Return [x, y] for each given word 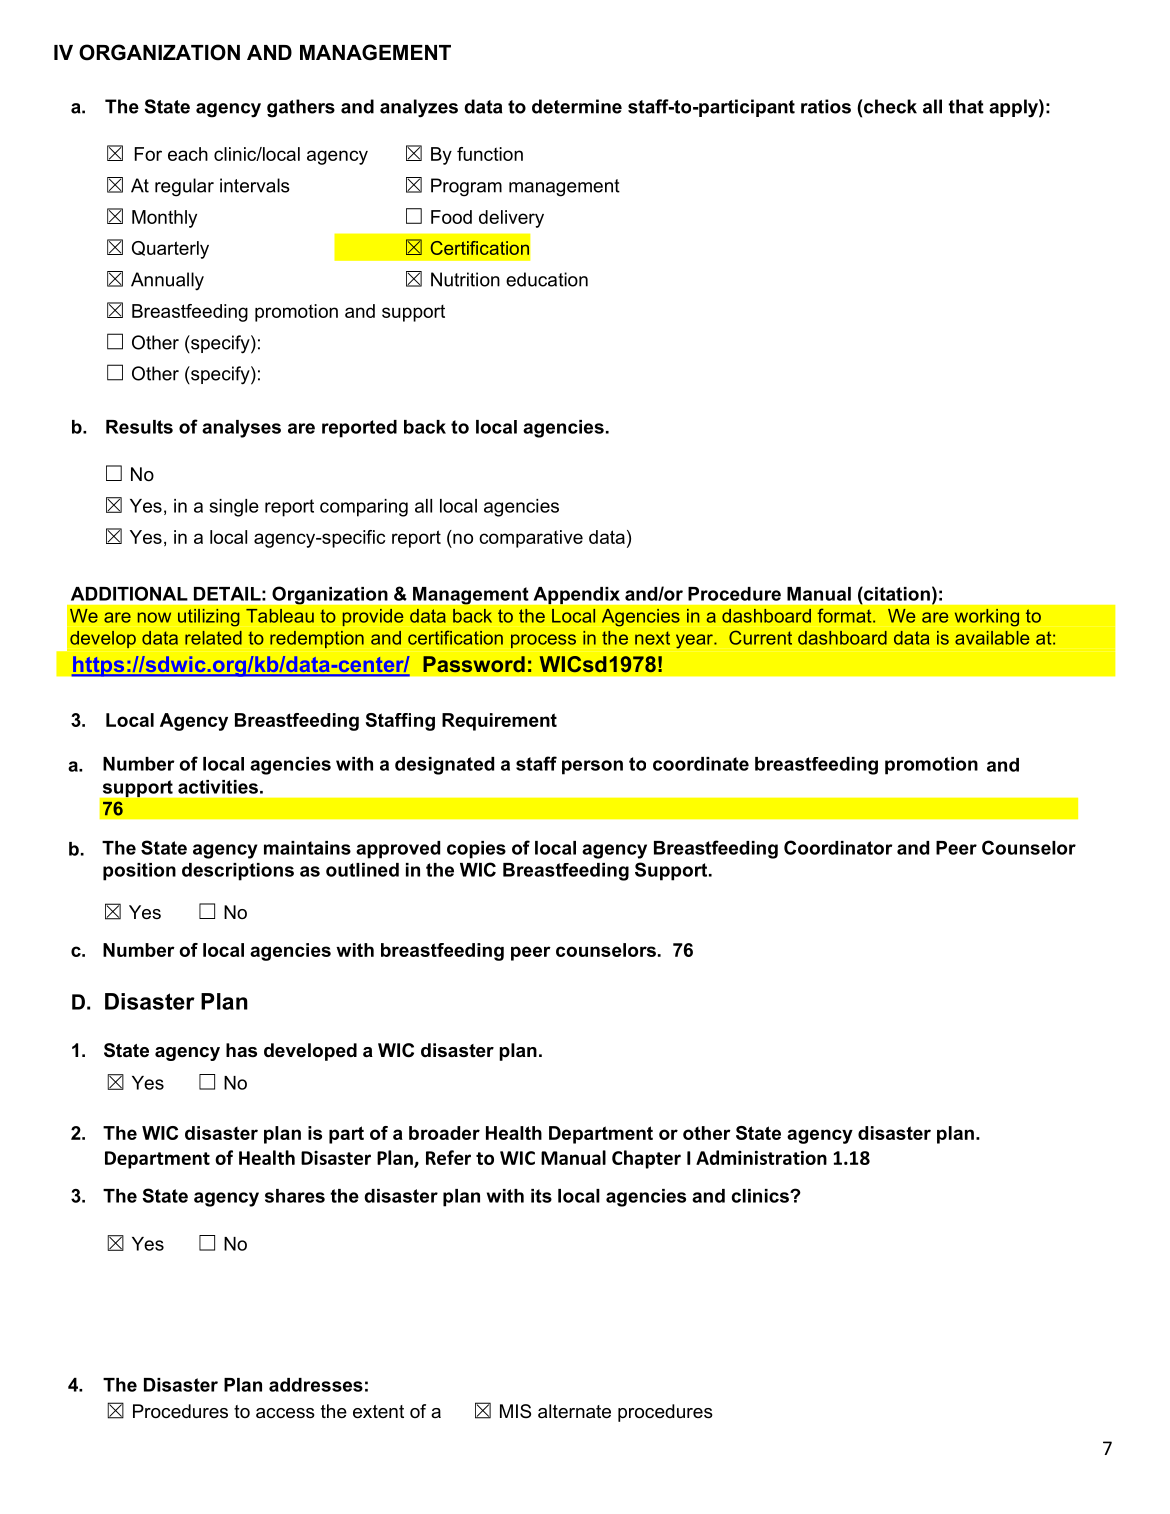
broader [444, 1133]
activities [218, 787]
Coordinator [838, 847]
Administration [761, 1157]
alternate [574, 1411]
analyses [241, 429]
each [188, 154]
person [592, 767]
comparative [531, 539]
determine [577, 106]
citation [896, 593]
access [285, 1413]
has [241, 1050]
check [889, 106]
